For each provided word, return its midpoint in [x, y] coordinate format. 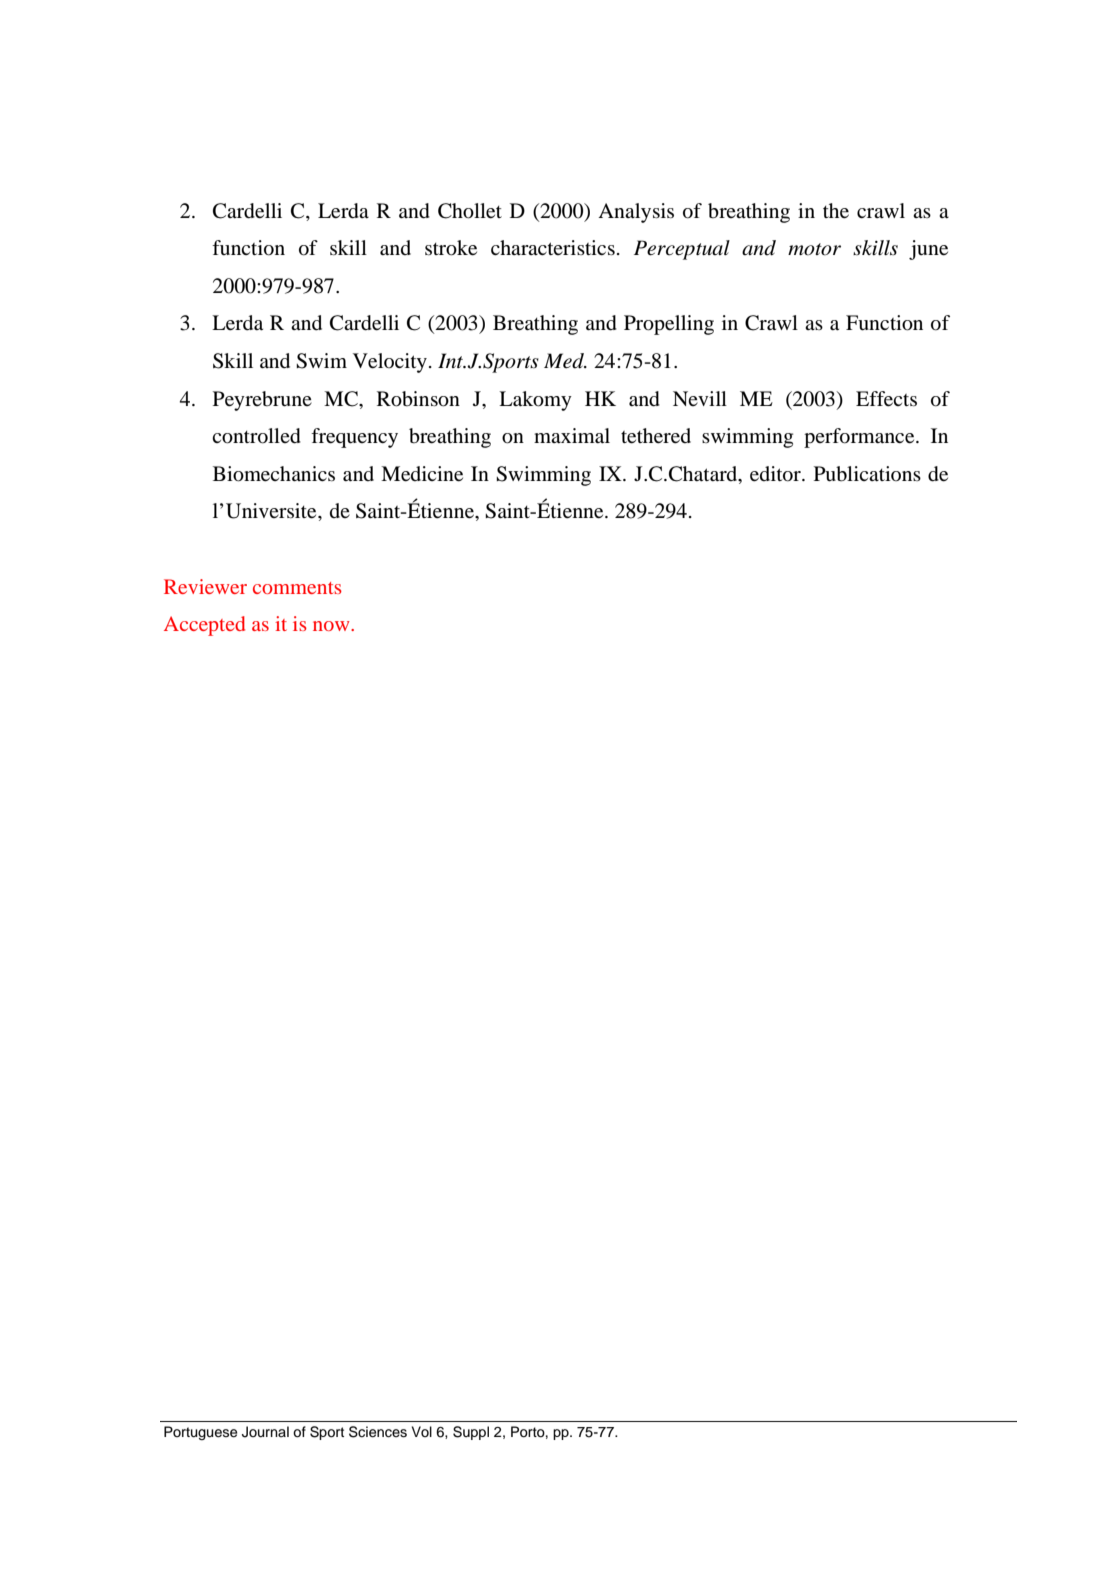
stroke [451, 248]
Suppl [471, 1433]
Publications [867, 474]
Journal [265, 1432]
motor [814, 249]
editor [776, 474]
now [332, 626]
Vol [422, 1431]
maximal [572, 436]
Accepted [204, 626]
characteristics [553, 247]
